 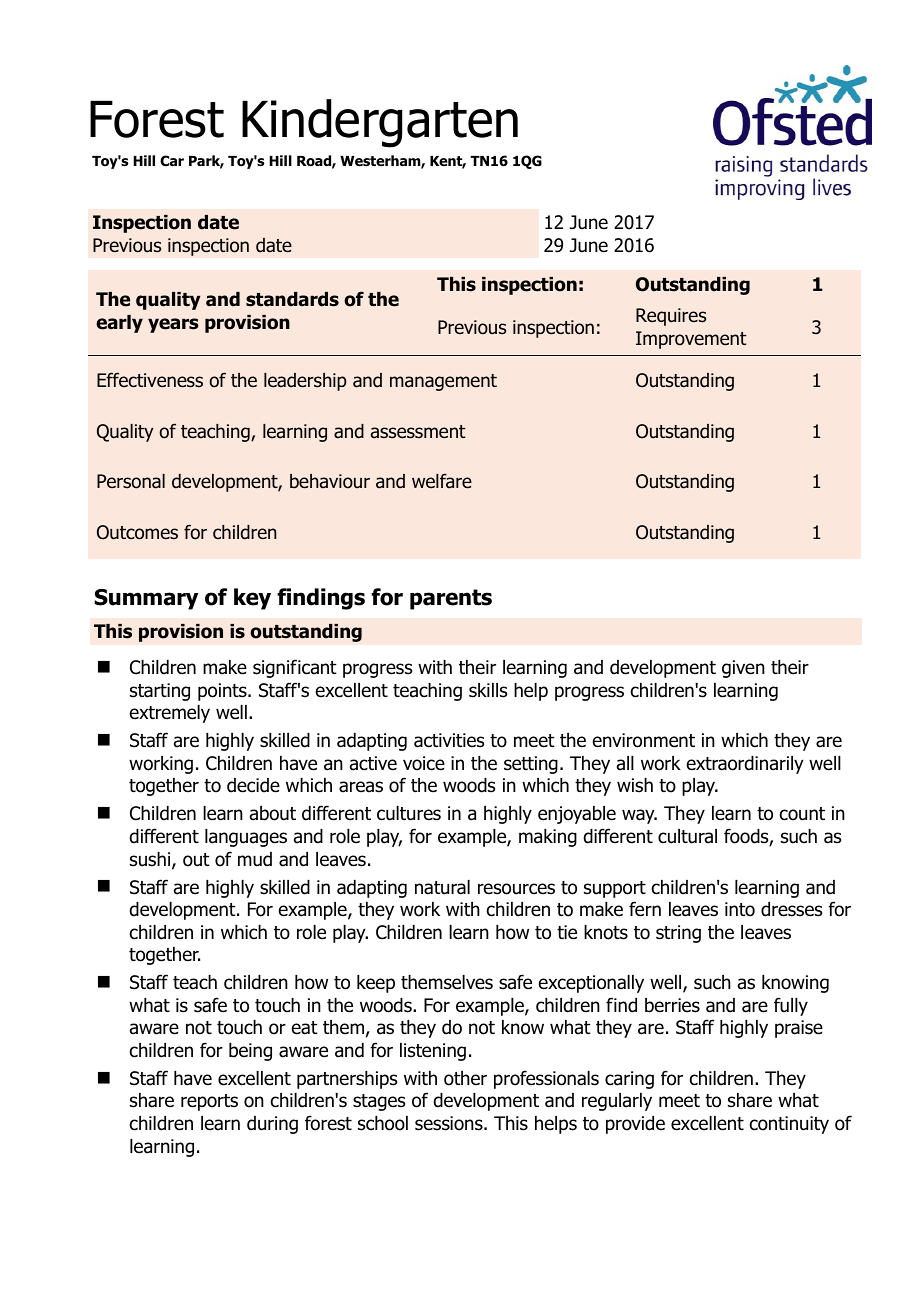 I want to click on standards, so click(x=292, y=299).
